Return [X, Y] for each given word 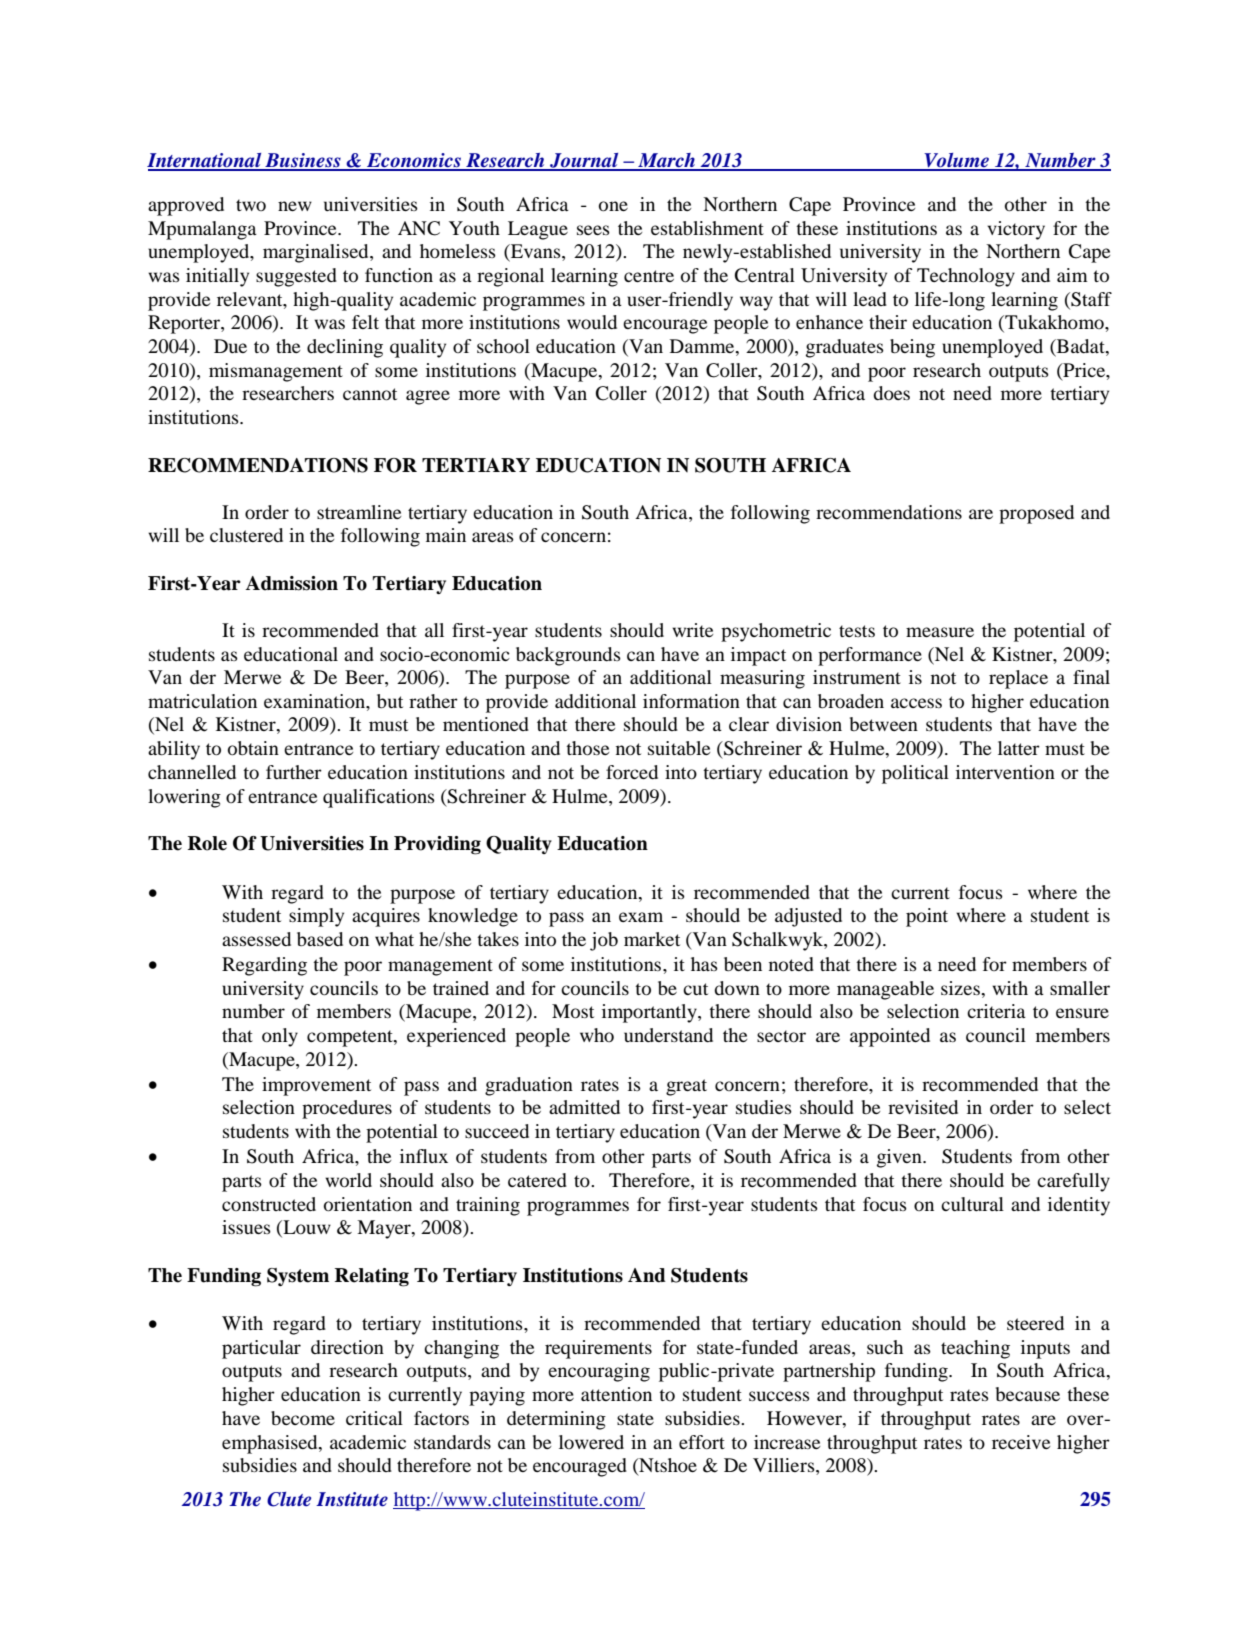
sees [593, 230]
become [303, 1418]
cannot [370, 394]
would [592, 322]
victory [1016, 230]
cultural [972, 1204]
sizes [961, 988]
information [691, 701]
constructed [269, 1204]
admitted [584, 1107]
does [891, 393]
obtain [253, 748]
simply [316, 917]
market [652, 939]
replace [1018, 679]
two [251, 205]
